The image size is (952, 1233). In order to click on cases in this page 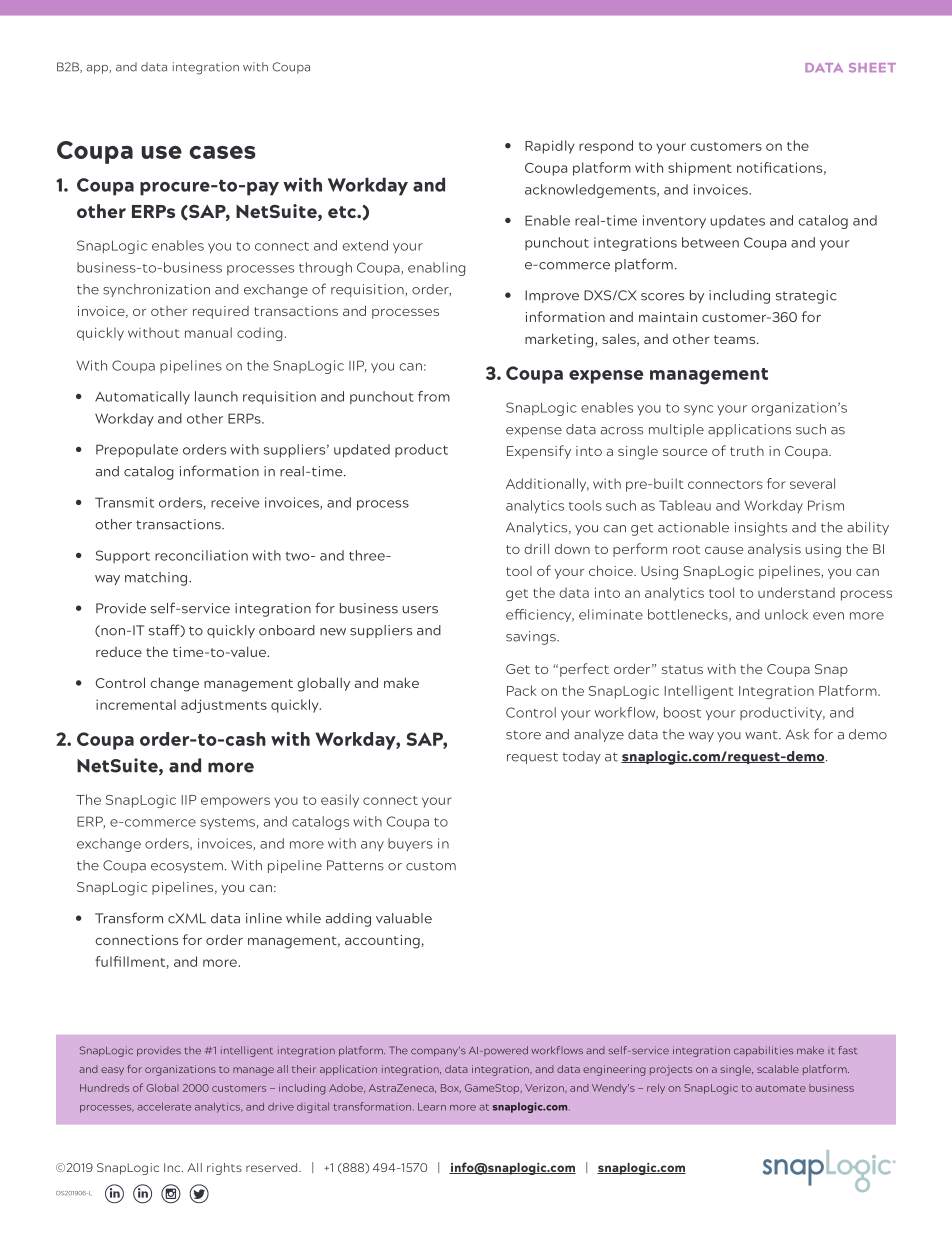, I will do `click(222, 152)`.
